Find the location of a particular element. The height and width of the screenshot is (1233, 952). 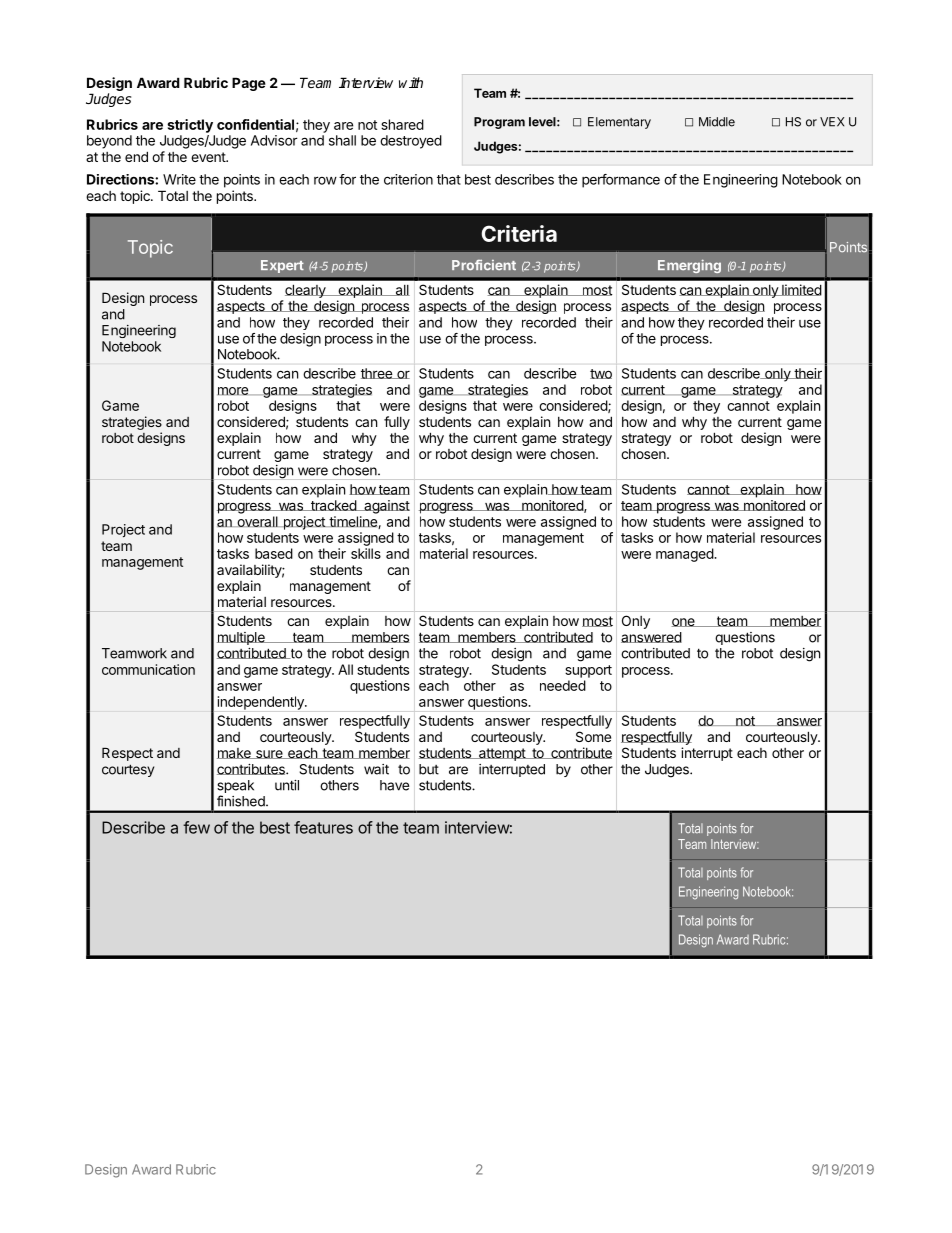

strictly is located at coordinates (190, 126).
